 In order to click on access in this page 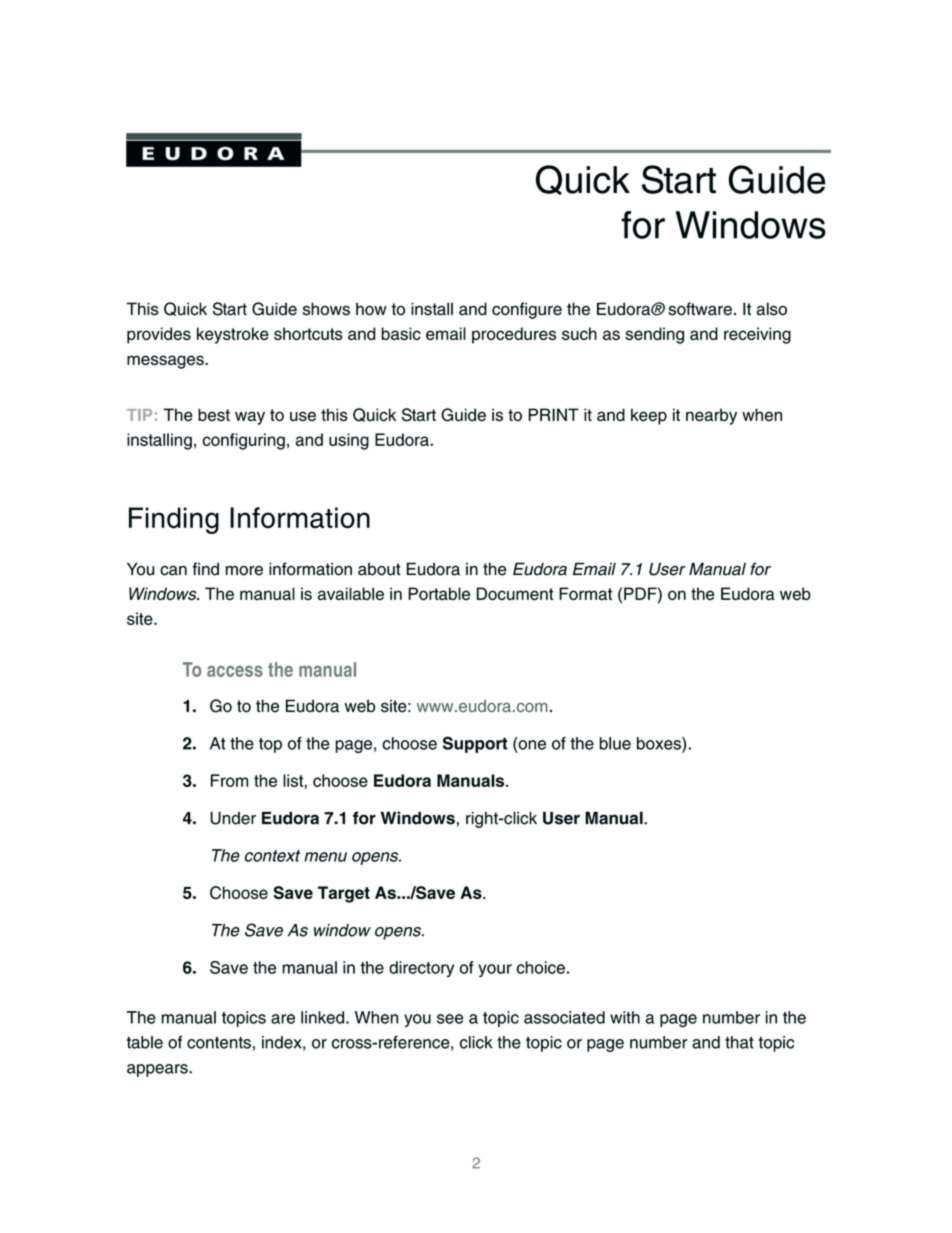, I will do `click(235, 671)`.
